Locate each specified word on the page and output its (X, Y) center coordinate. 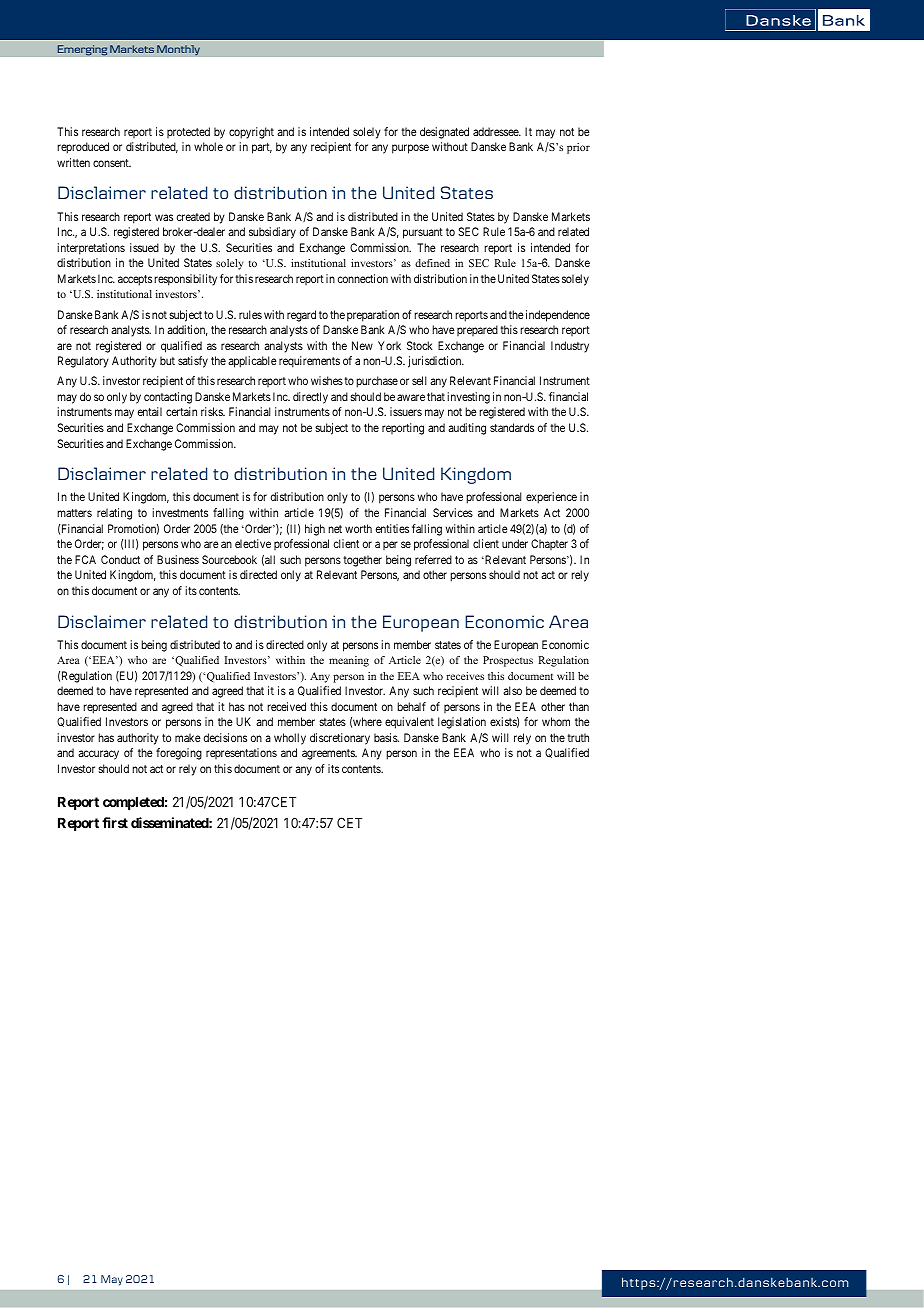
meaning (349, 661)
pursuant (423, 233)
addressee (497, 131)
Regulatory (83, 362)
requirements (309, 362)
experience (551, 498)
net (335, 529)
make (188, 737)
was (164, 217)
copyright (251, 133)
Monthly (178, 50)
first (115, 822)
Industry (570, 347)
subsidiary (272, 233)
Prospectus (508, 661)
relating (114, 514)
